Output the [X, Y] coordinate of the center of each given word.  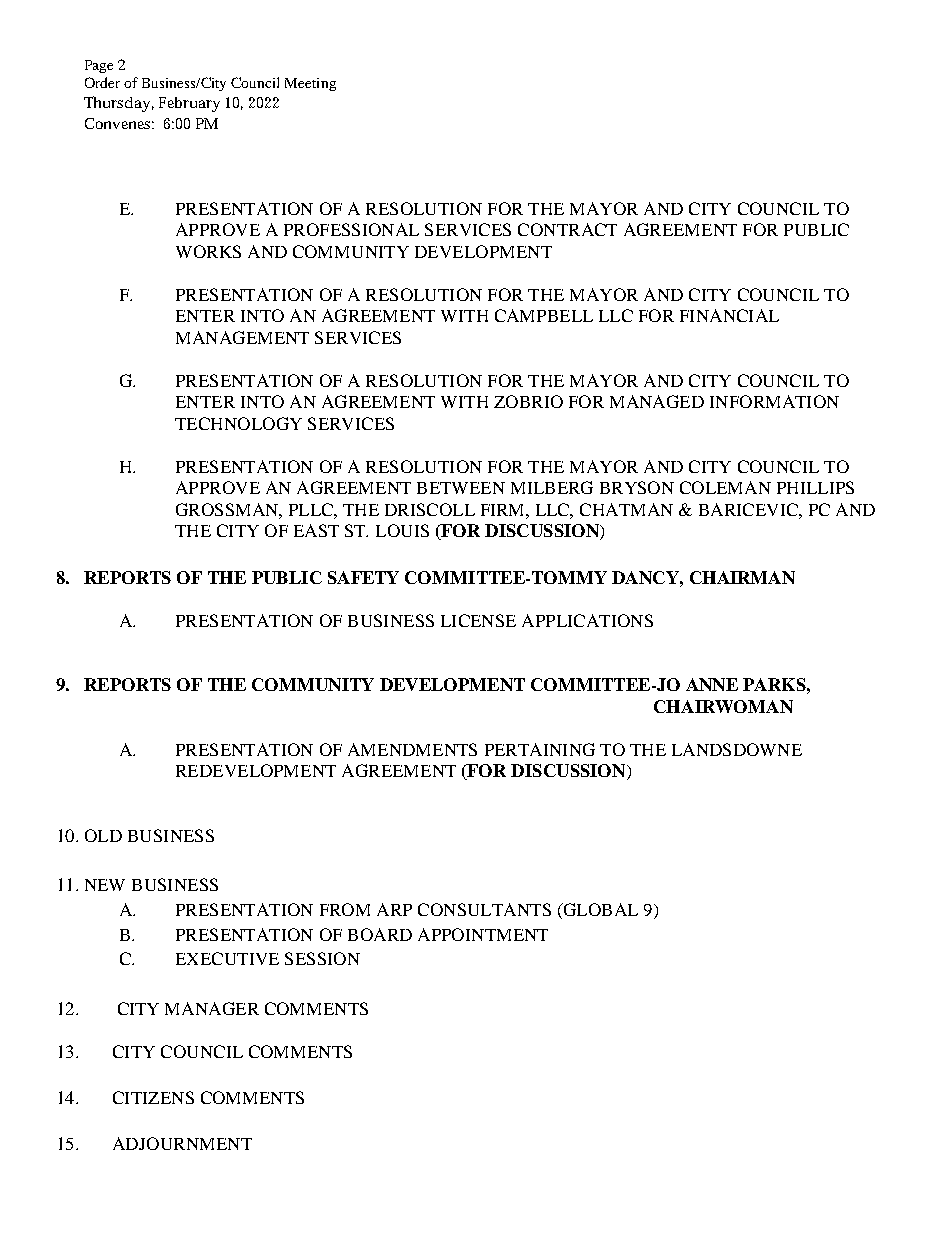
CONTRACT [567, 229]
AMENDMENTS [412, 749]
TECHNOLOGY [238, 423]
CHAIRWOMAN [723, 706]
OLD [103, 835]
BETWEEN [461, 488]
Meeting [310, 84]
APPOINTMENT [483, 934]
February [189, 104]
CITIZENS [153, 1097]
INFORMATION [774, 401]
